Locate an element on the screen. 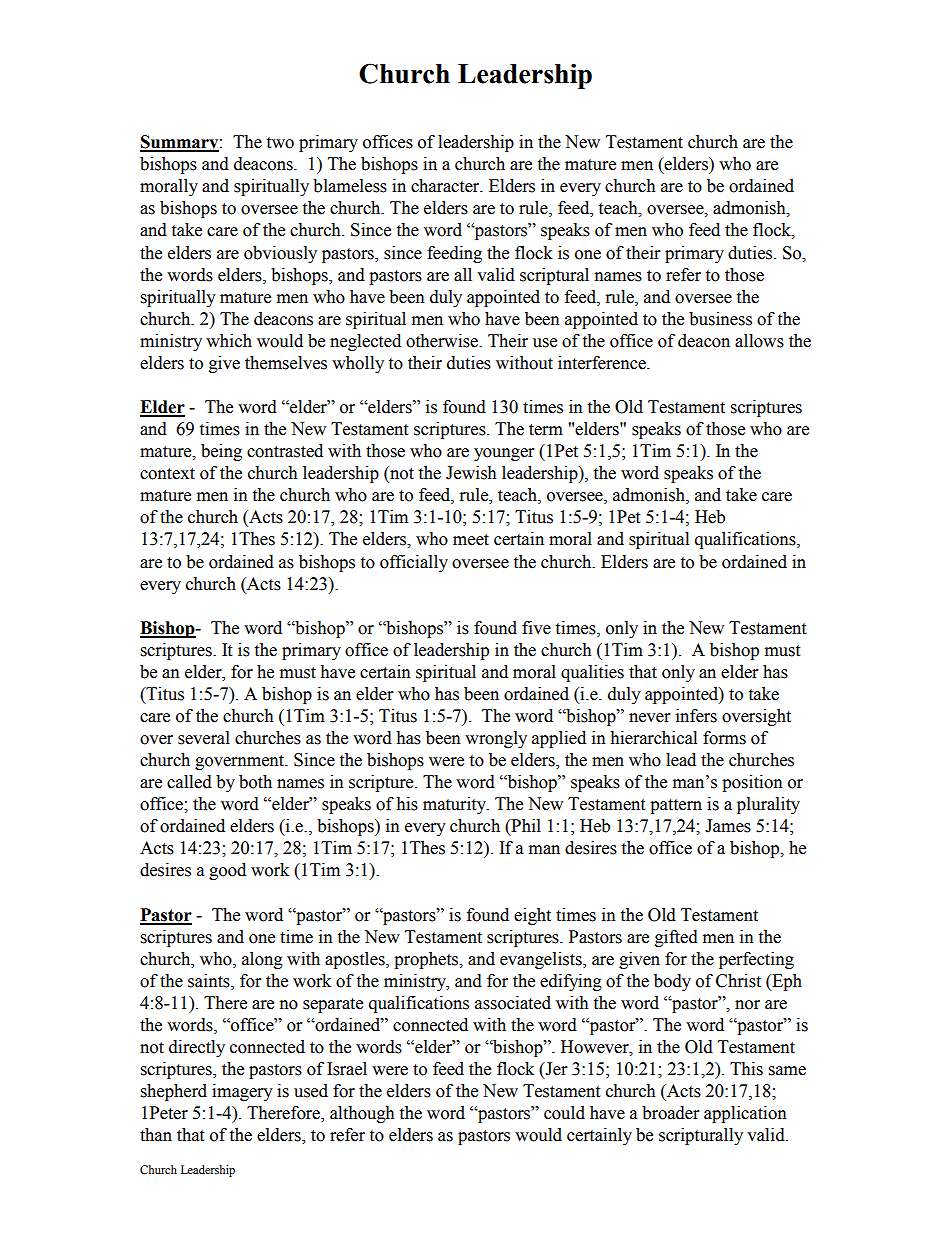 Image resolution: width=952 pixels, height=1233 pixels. several is located at coordinates (204, 738).
